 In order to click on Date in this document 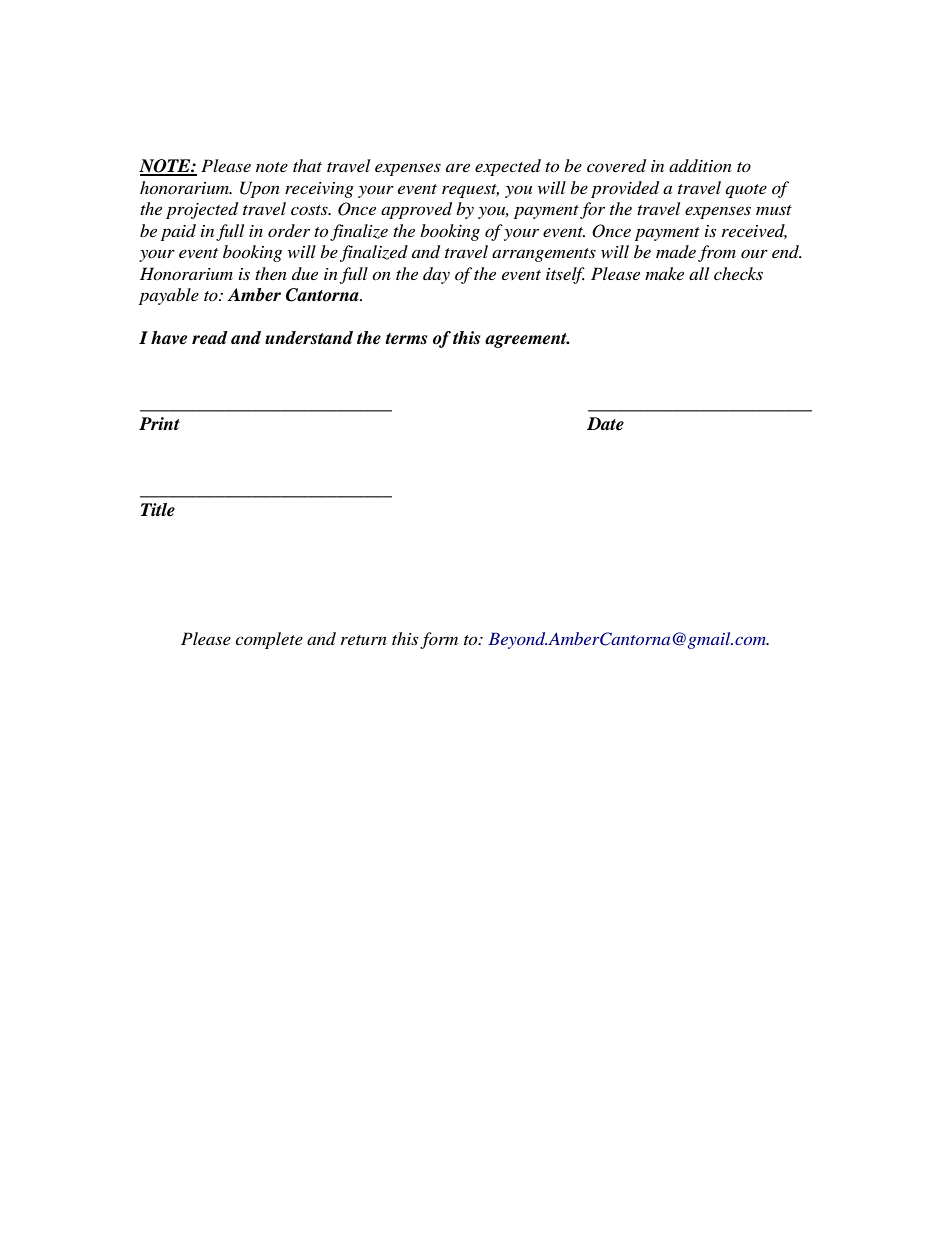, I will do `click(605, 424)`.
